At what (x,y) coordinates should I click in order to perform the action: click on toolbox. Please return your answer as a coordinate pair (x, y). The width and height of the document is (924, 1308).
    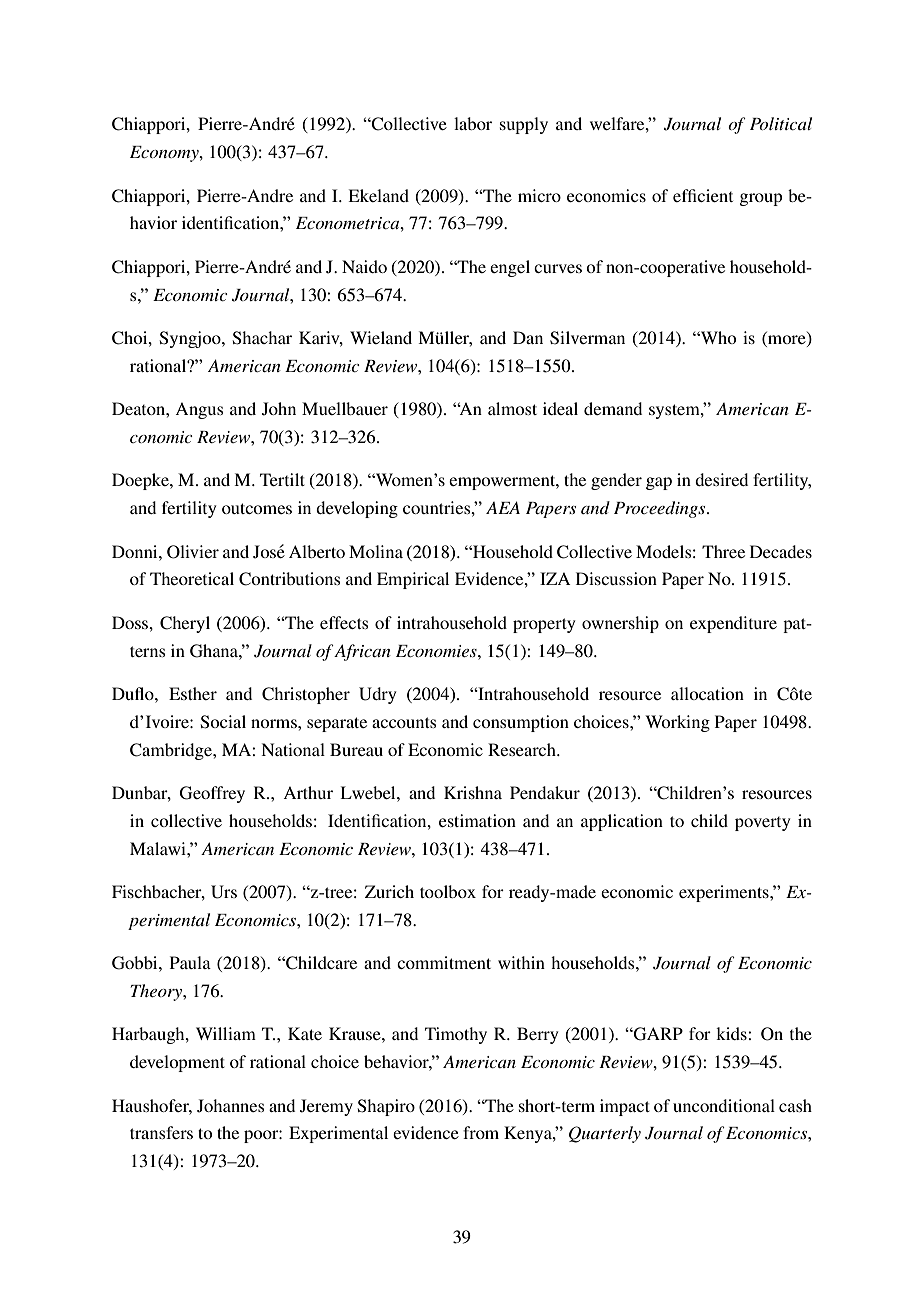
    Looking at the image, I should click on (448, 891).
